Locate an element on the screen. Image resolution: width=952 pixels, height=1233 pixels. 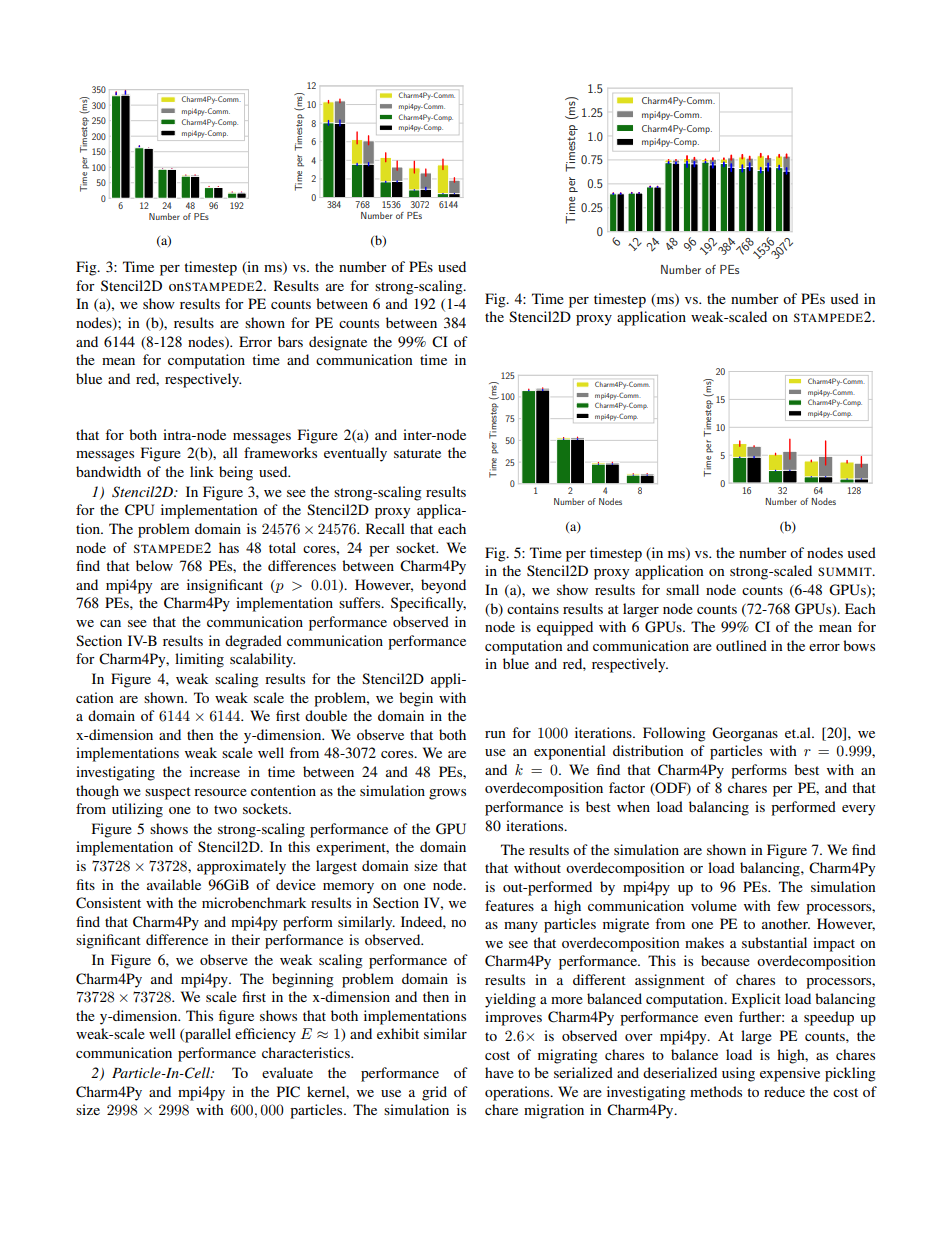
Specifically is located at coordinates (428, 604).
